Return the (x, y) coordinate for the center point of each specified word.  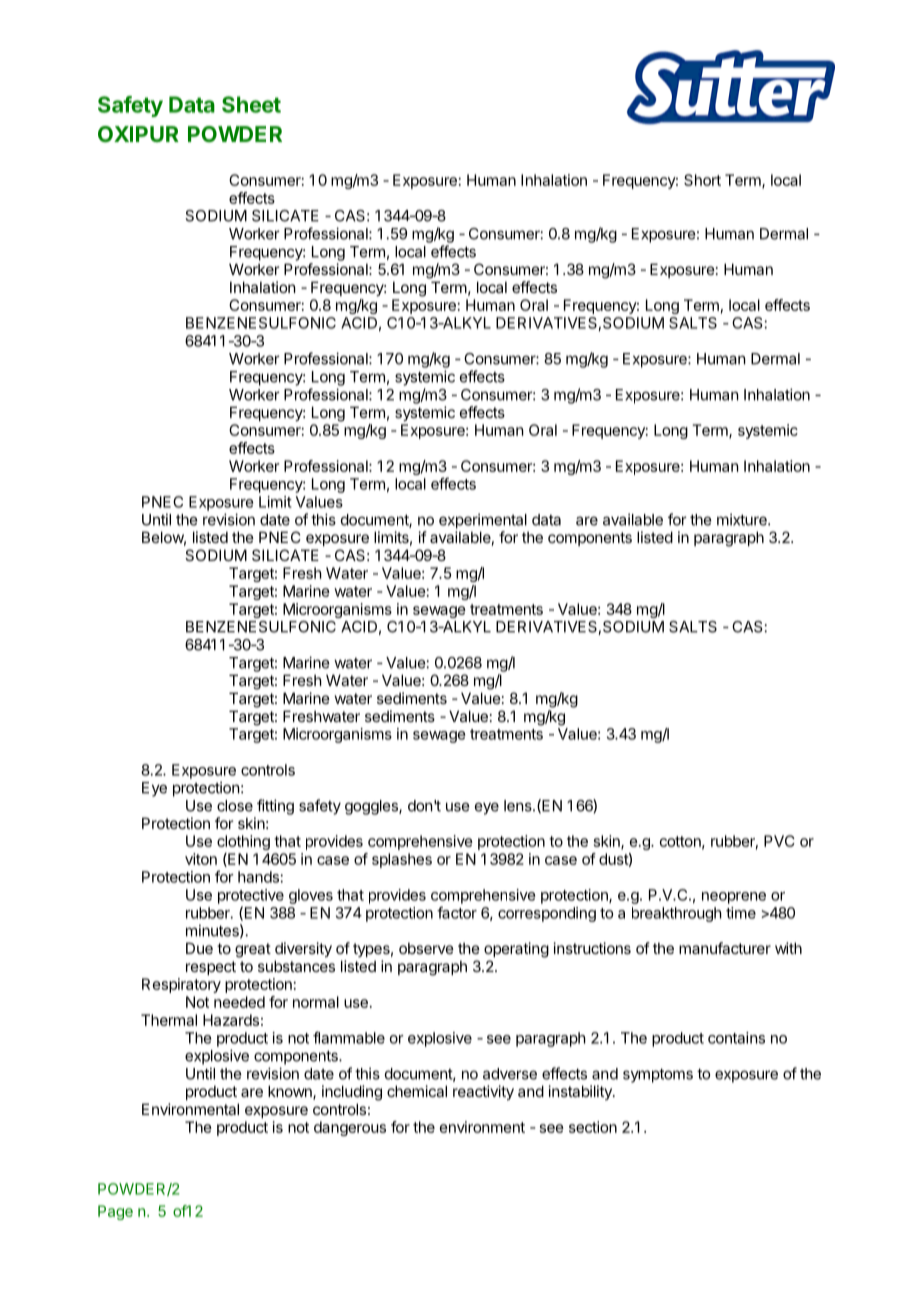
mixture (743, 519)
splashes (402, 860)
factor (457, 912)
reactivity (483, 1092)
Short (702, 180)
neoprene (734, 898)
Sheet (251, 104)
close (235, 806)
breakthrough (677, 914)
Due (199, 948)
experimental (483, 521)
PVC (779, 841)
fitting (275, 807)
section (593, 1127)
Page (115, 1212)
